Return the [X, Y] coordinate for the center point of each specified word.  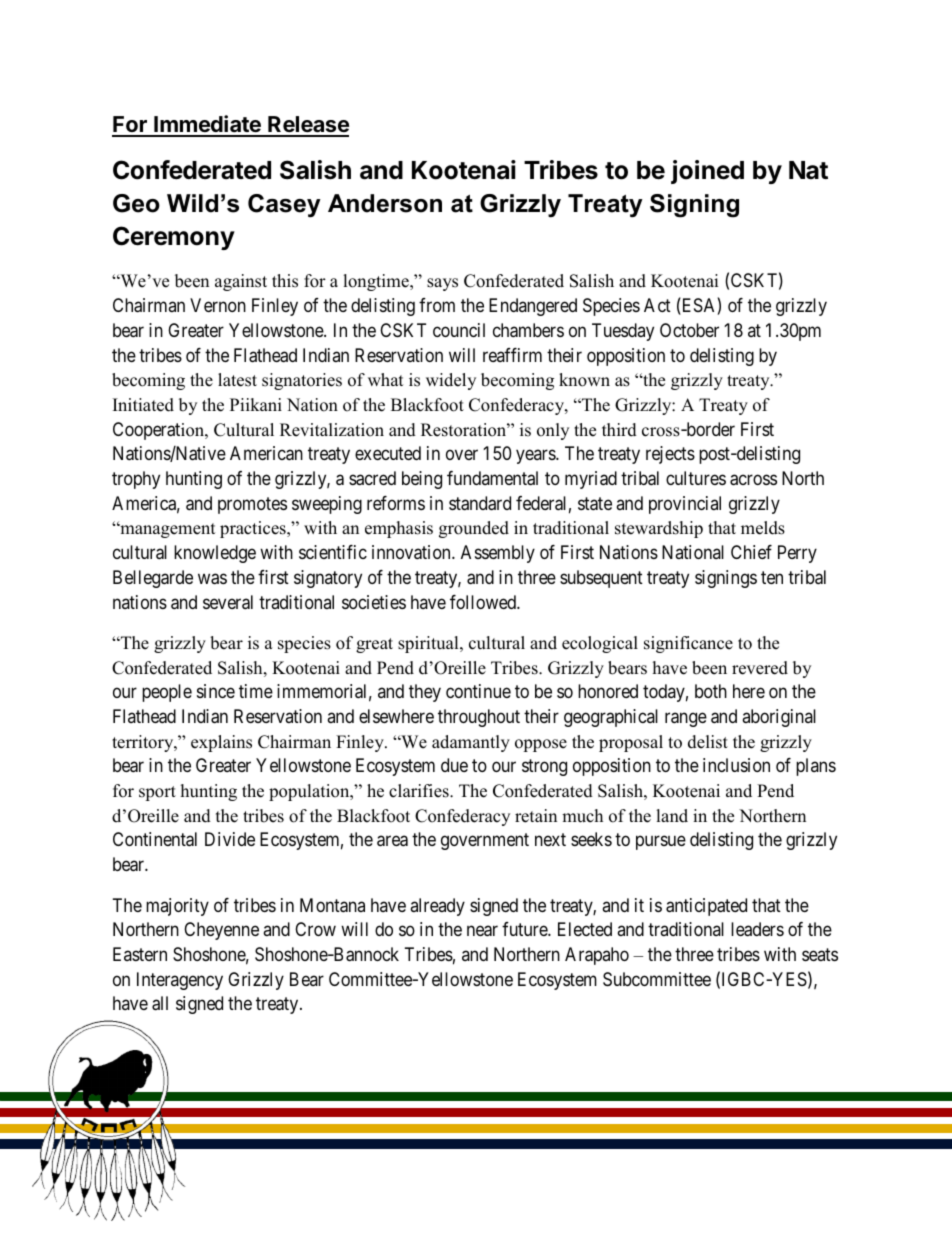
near [482, 931]
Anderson [385, 203]
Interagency [180, 981]
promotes [252, 505]
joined [707, 172]
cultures [696, 478]
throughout [479, 718]
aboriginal [779, 718]
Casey [284, 206]
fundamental [492, 478]
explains [221, 743]
